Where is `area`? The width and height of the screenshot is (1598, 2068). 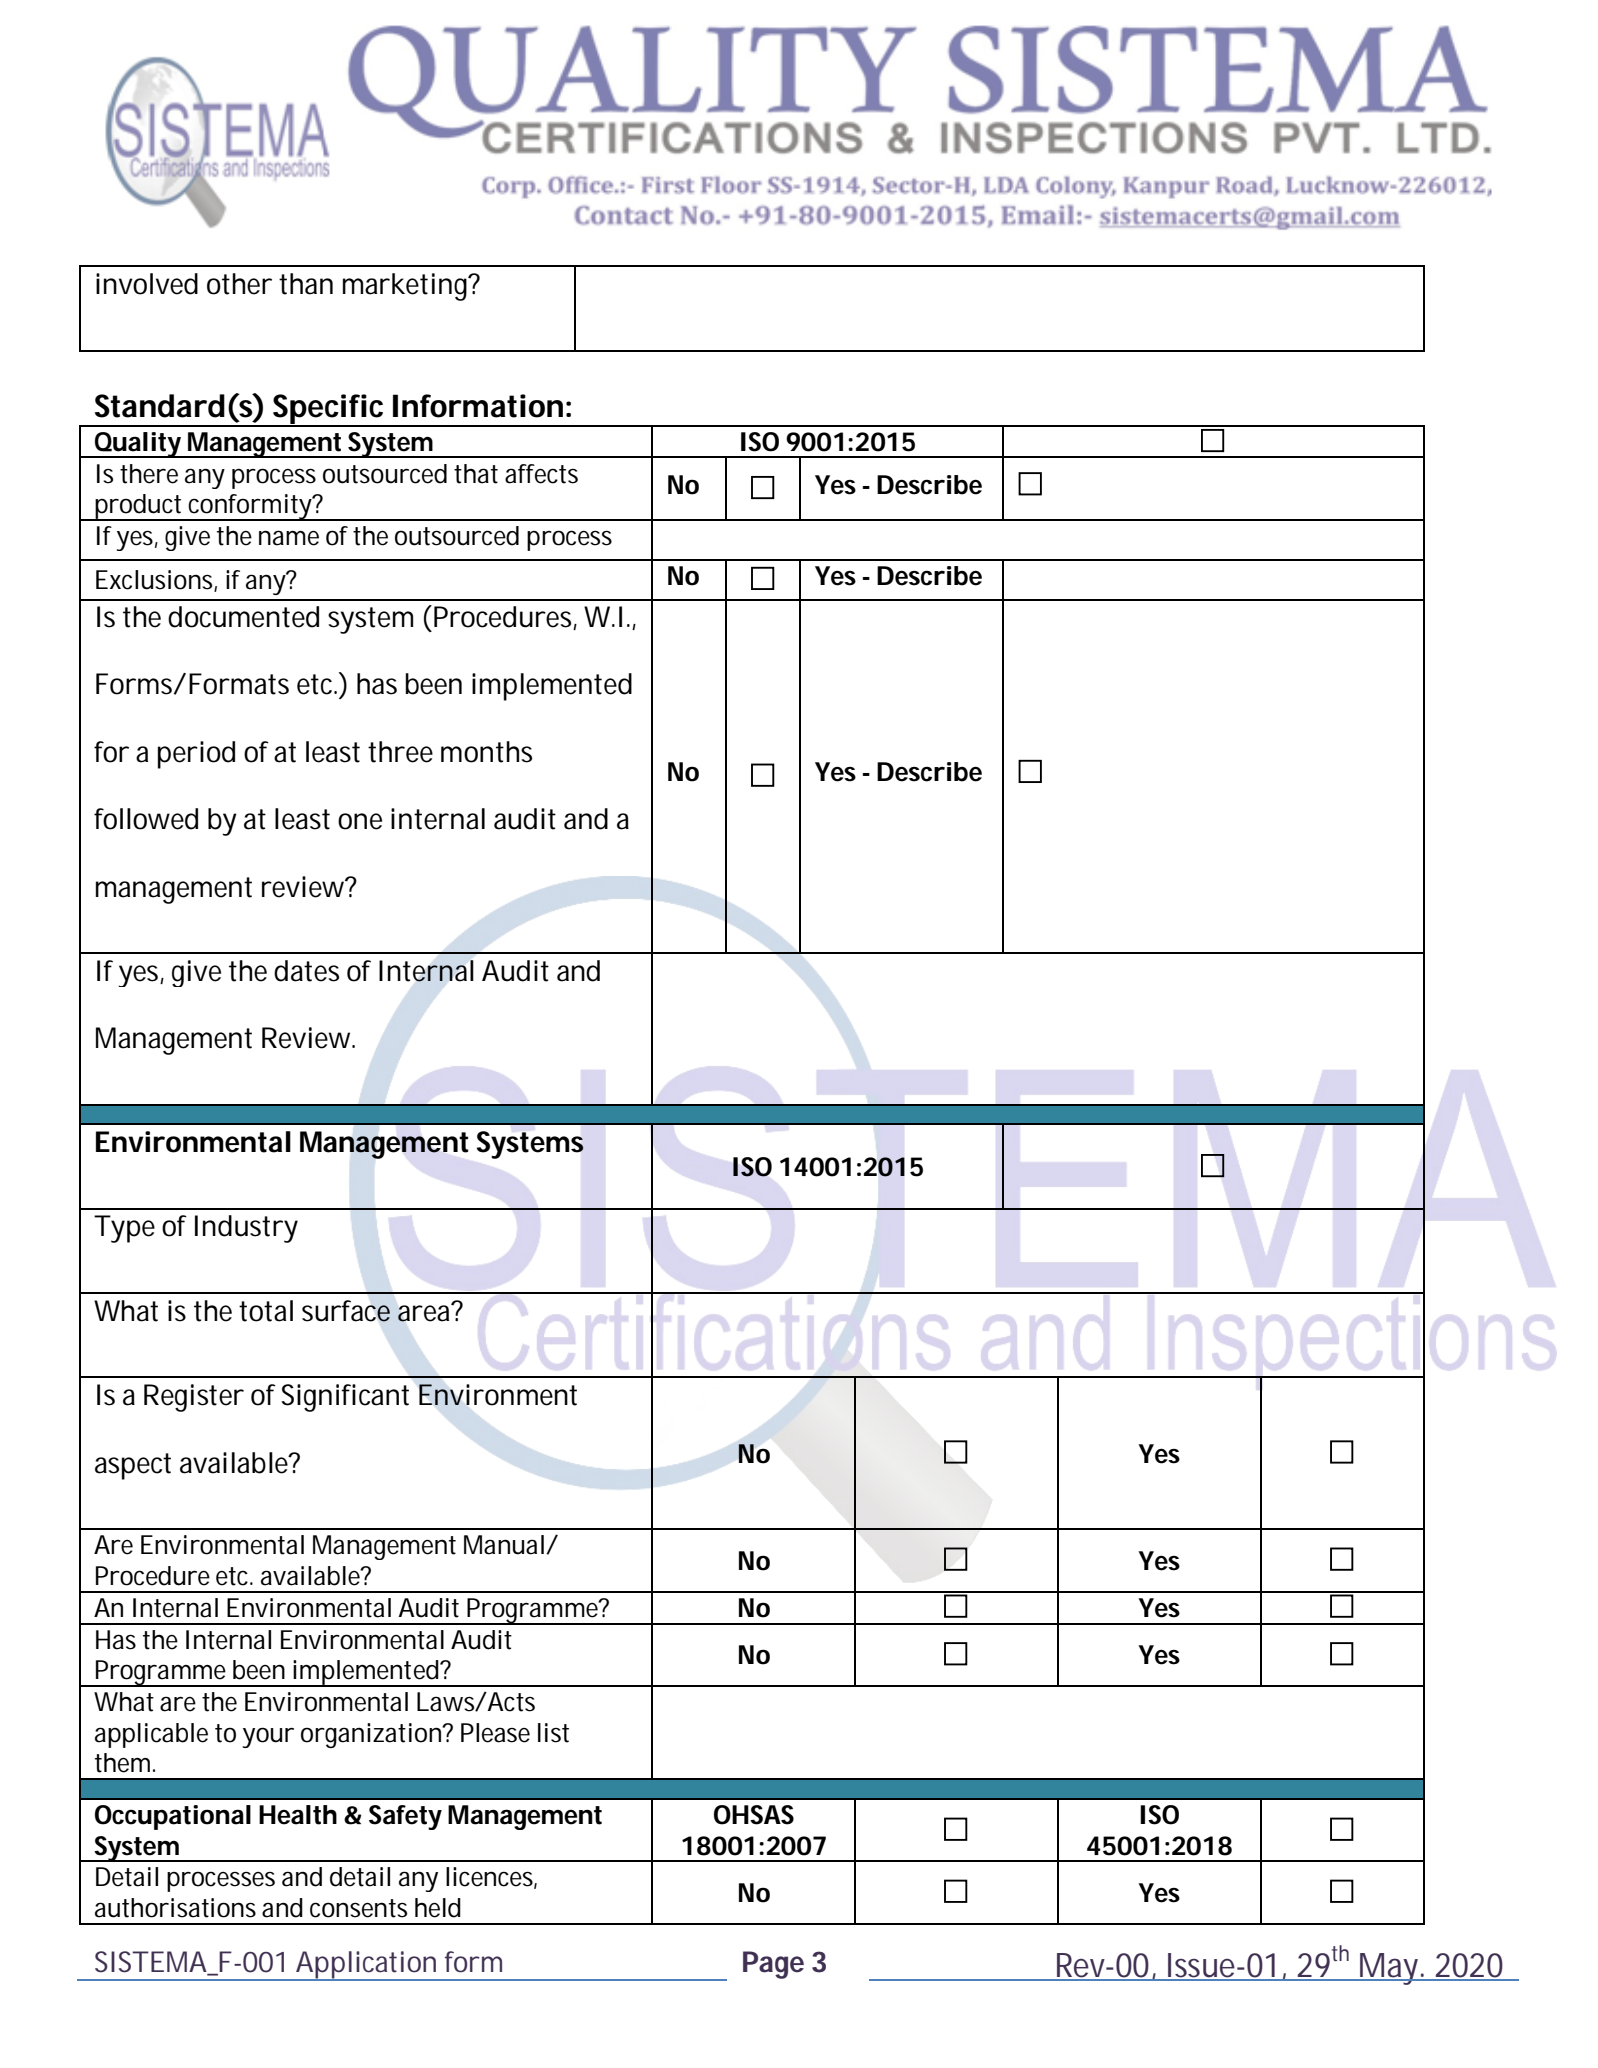 area is located at coordinates (426, 1312).
